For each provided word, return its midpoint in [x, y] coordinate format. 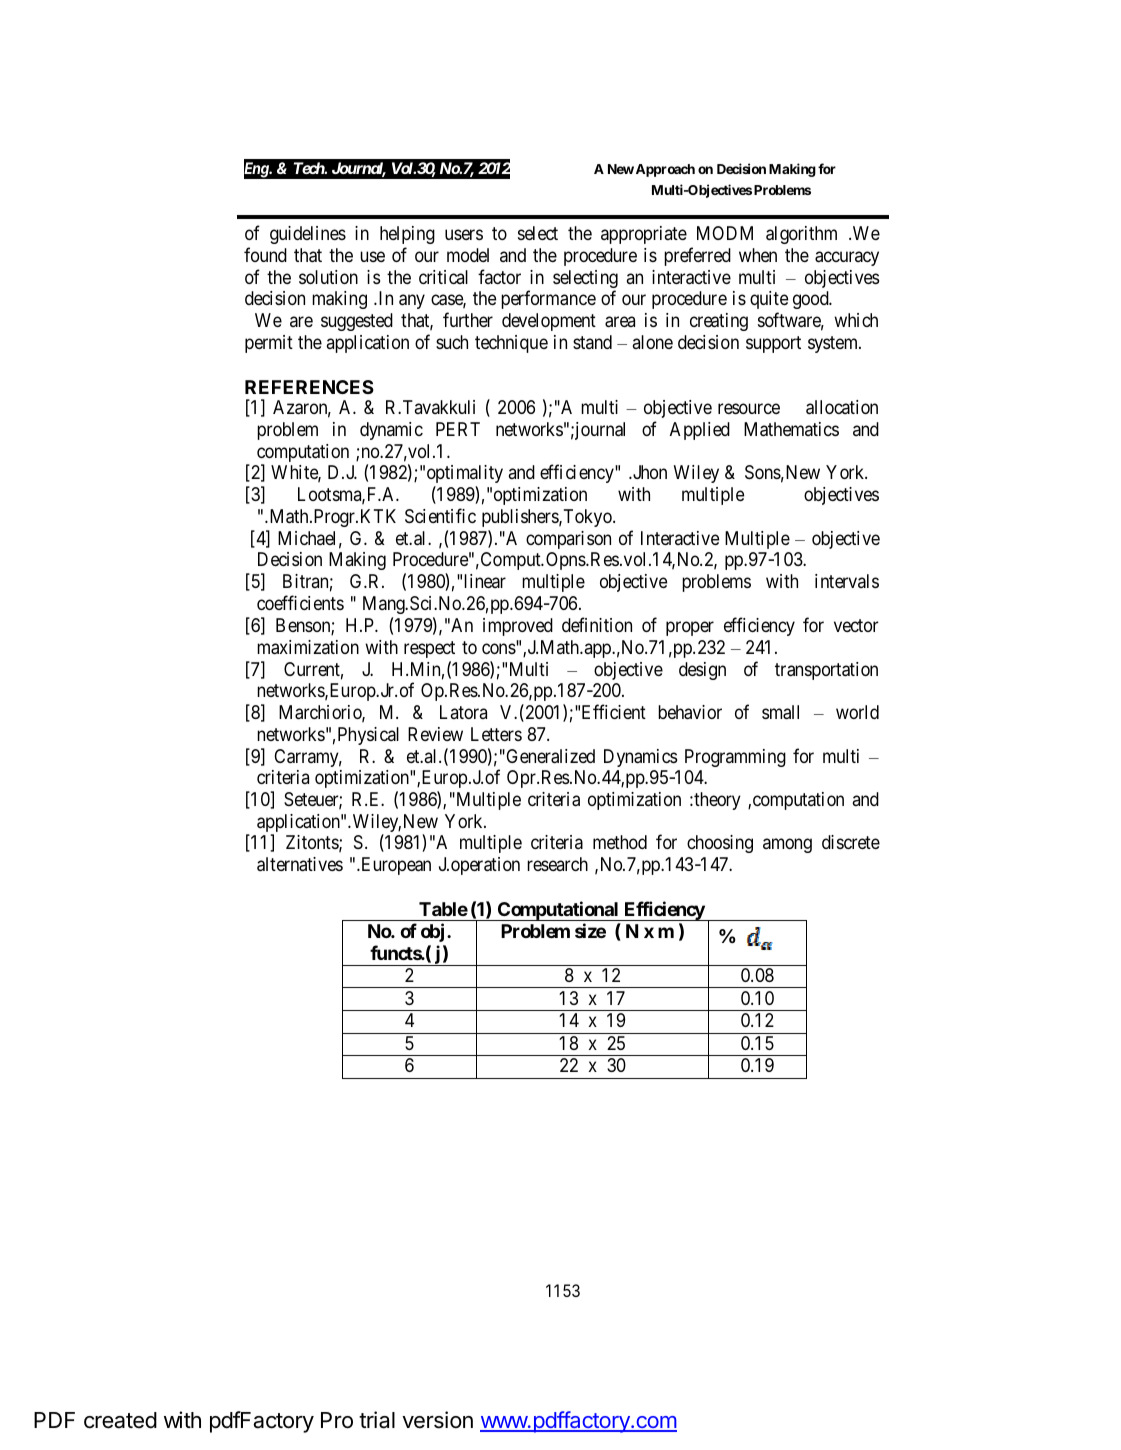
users [464, 235]
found [265, 254]
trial [377, 1420]
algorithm [801, 235]
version [437, 1420]
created [120, 1420]
